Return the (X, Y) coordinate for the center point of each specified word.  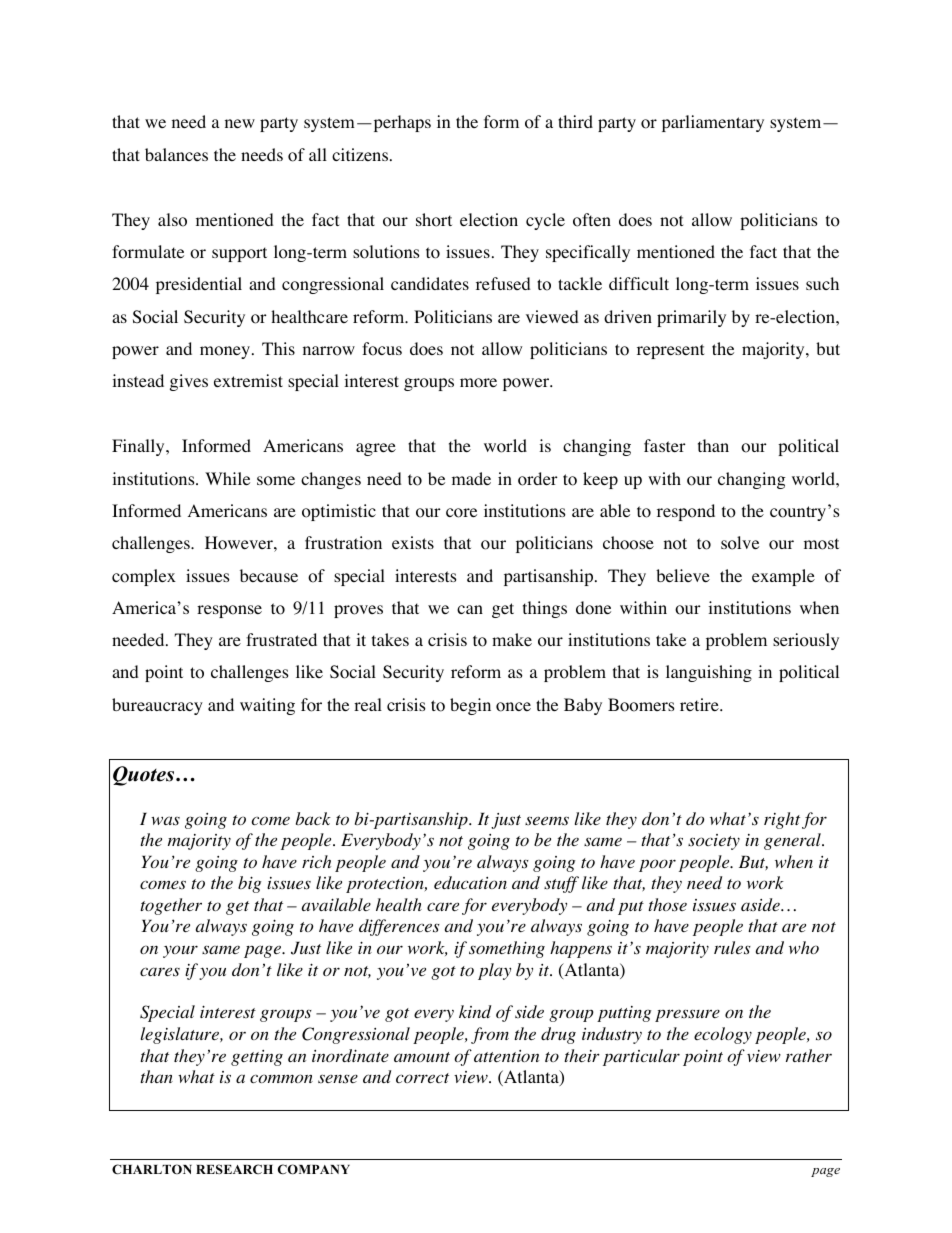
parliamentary (713, 123)
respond (686, 512)
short (434, 220)
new (240, 123)
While (227, 478)
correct (422, 1078)
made (471, 478)
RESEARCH (234, 1169)
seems (547, 821)
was (165, 821)
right (782, 820)
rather (809, 1055)
